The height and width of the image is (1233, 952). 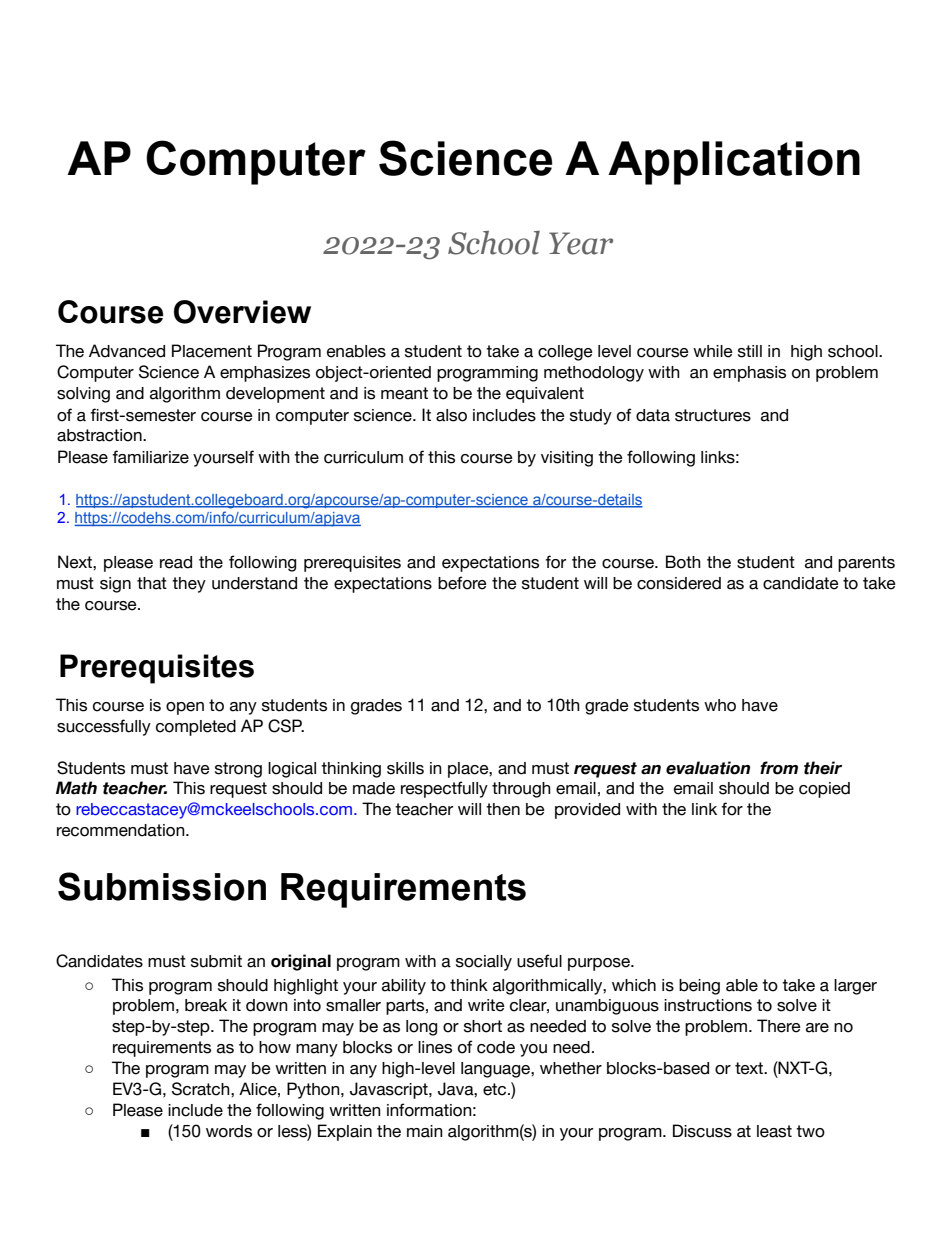 I want to click on open, so click(x=185, y=708).
